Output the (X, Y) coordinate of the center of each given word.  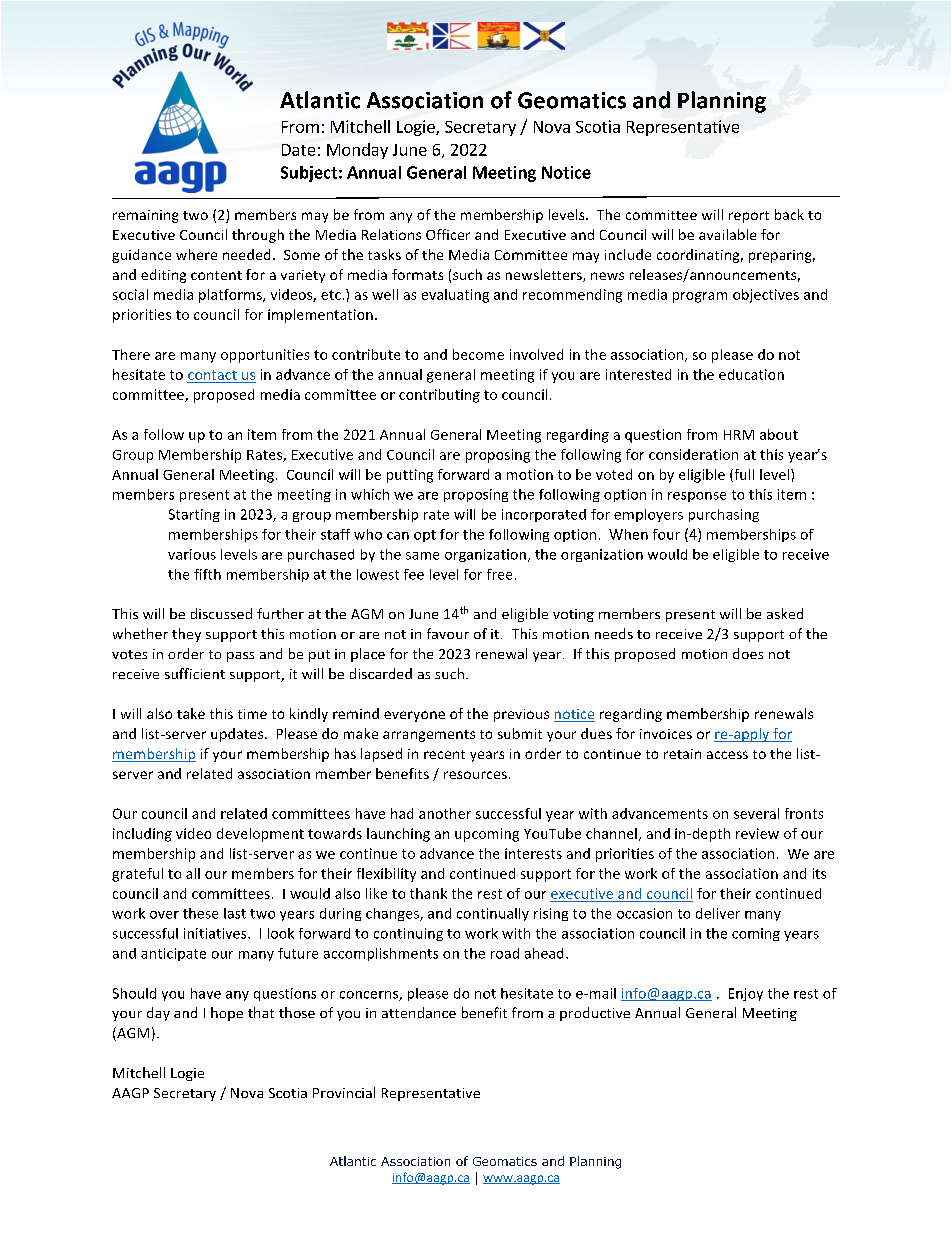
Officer (448, 234)
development (260, 835)
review (757, 833)
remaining (145, 216)
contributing (439, 396)
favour (448, 633)
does (748, 653)
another (445, 813)
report (749, 217)
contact (212, 375)
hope (227, 1014)
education (751, 374)
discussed (221, 613)
